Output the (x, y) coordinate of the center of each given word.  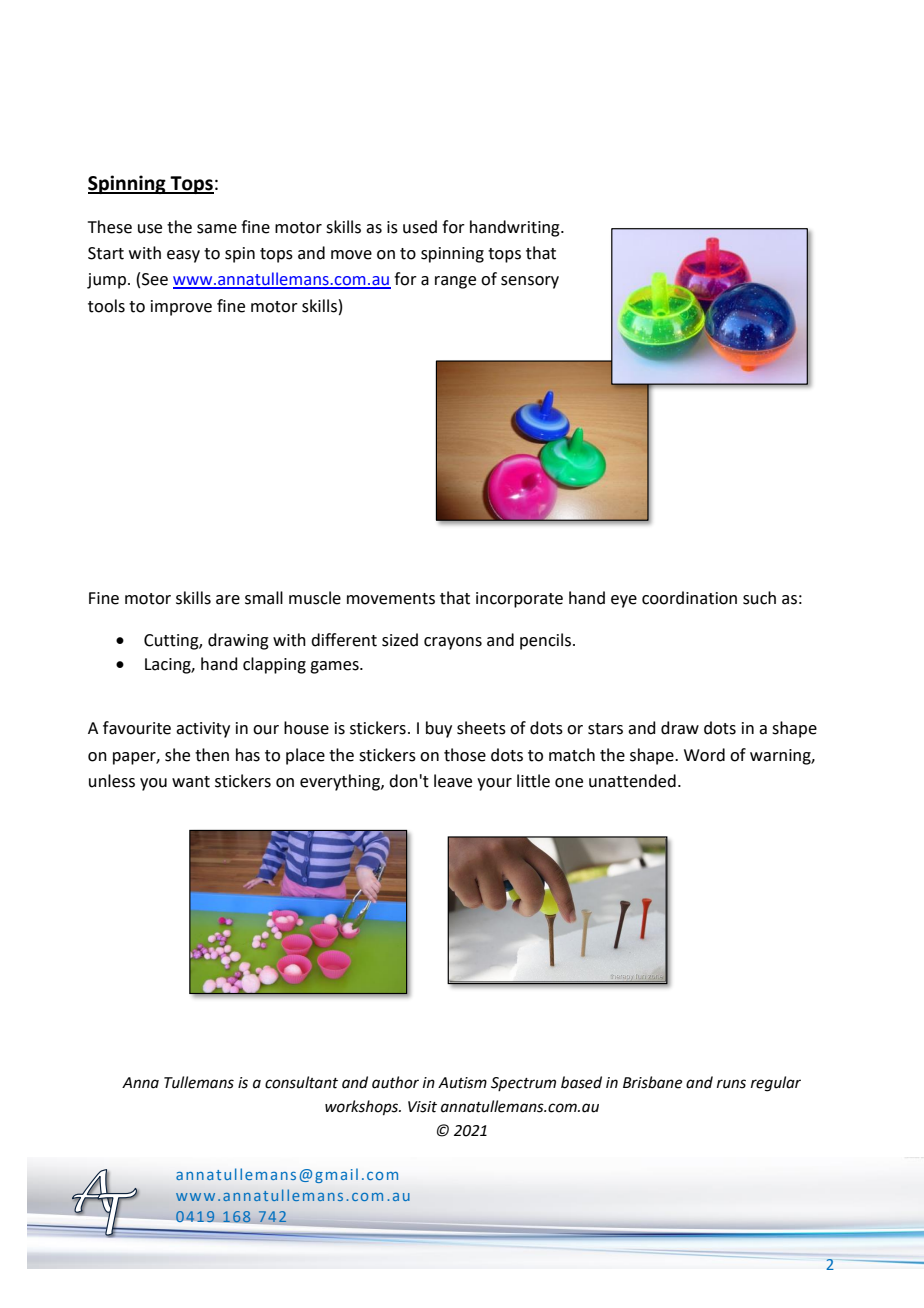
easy (183, 256)
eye (624, 601)
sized (400, 640)
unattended (632, 781)
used (420, 227)
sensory (530, 282)
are (228, 600)
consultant (301, 1082)
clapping (274, 665)
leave (453, 781)
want (191, 782)
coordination (689, 598)
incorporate (519, 600)
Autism (462, 1083)
